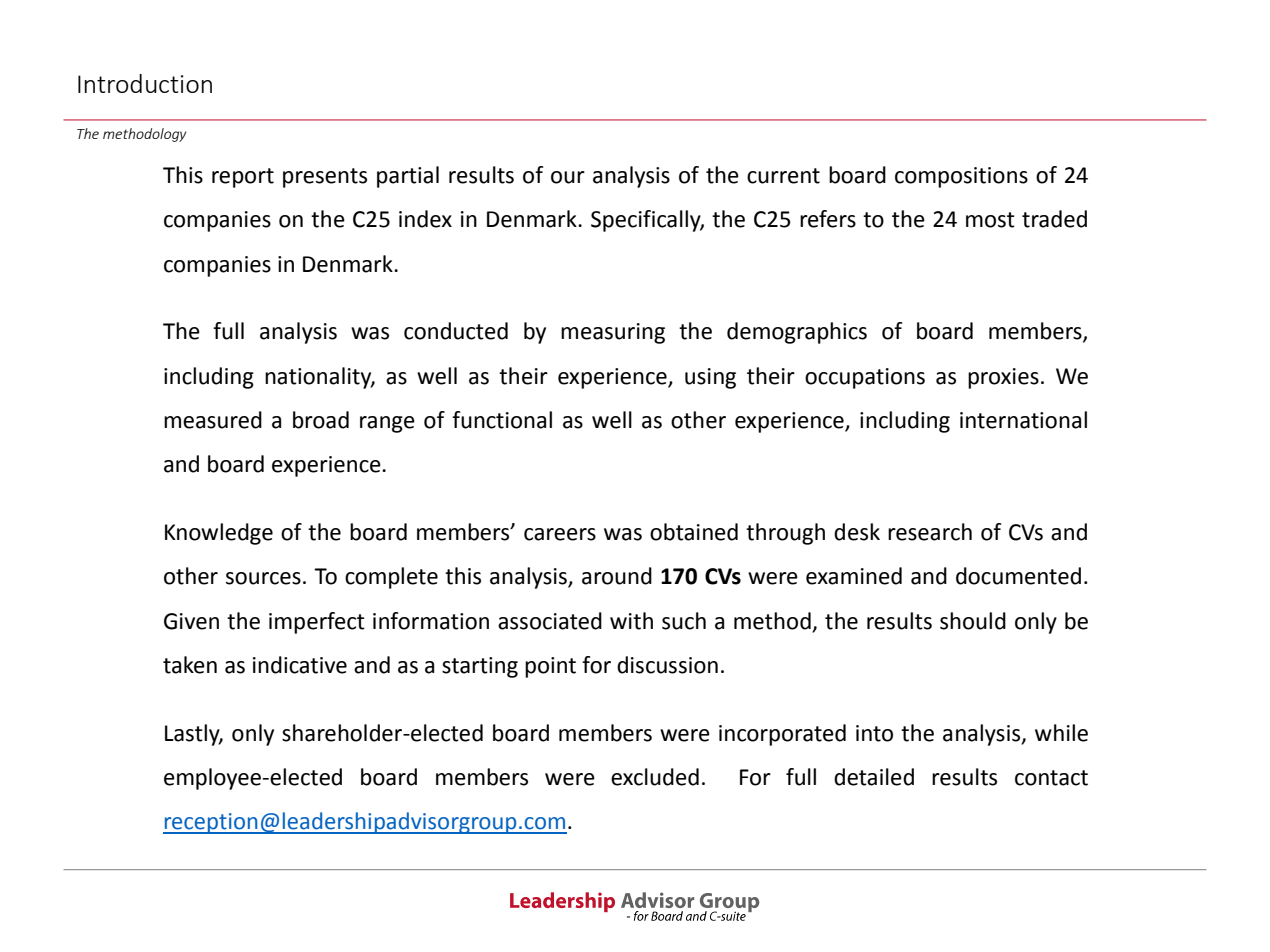  What do you see at coordinates (961, 177) in the page?
I see `compositions` at bounding box center [961, 177].
